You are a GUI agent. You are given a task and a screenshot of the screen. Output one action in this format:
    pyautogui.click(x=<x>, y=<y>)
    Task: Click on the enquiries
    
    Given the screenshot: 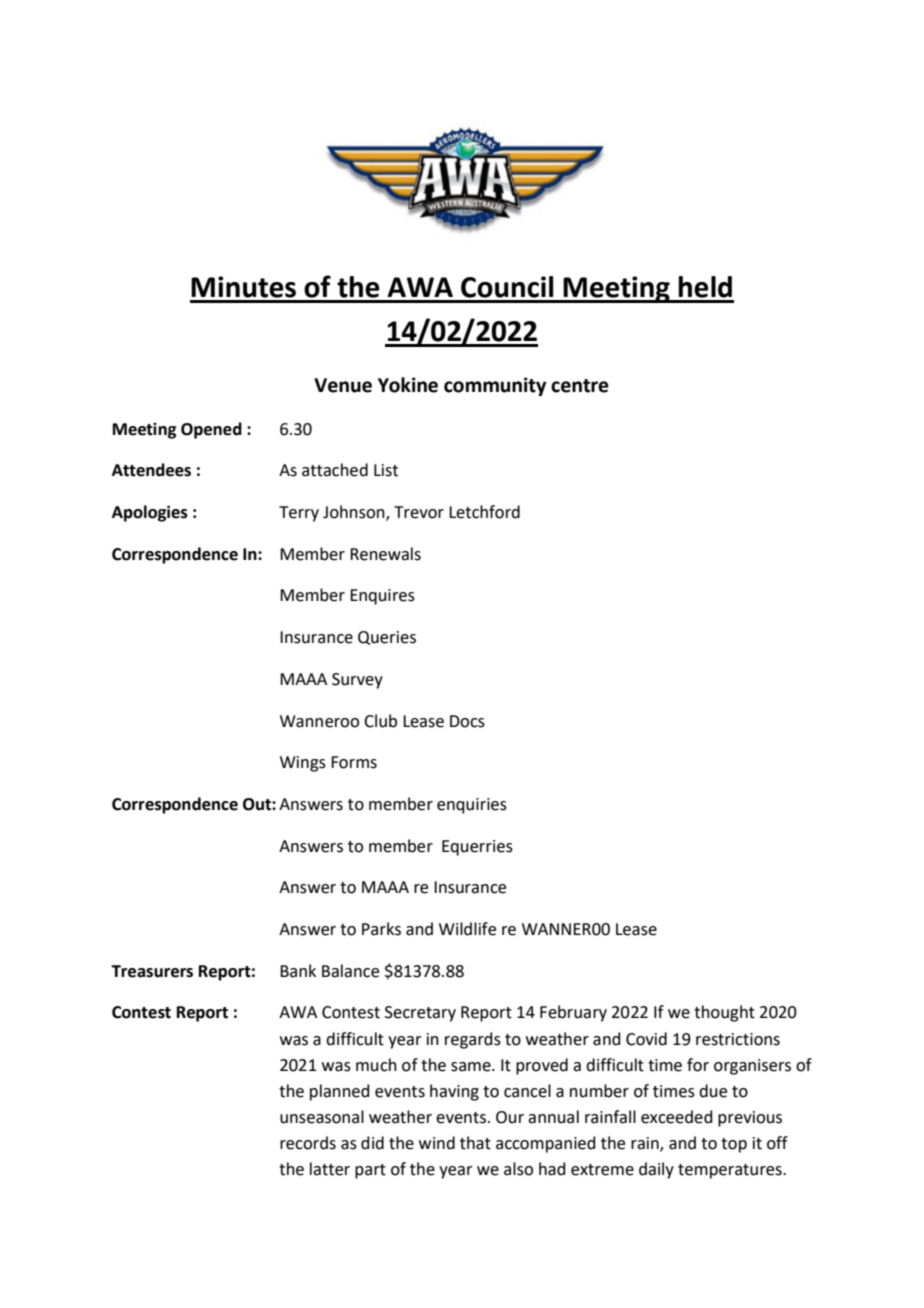 What is the action you would take?
    pyautogui.click(x=472, y=806)
